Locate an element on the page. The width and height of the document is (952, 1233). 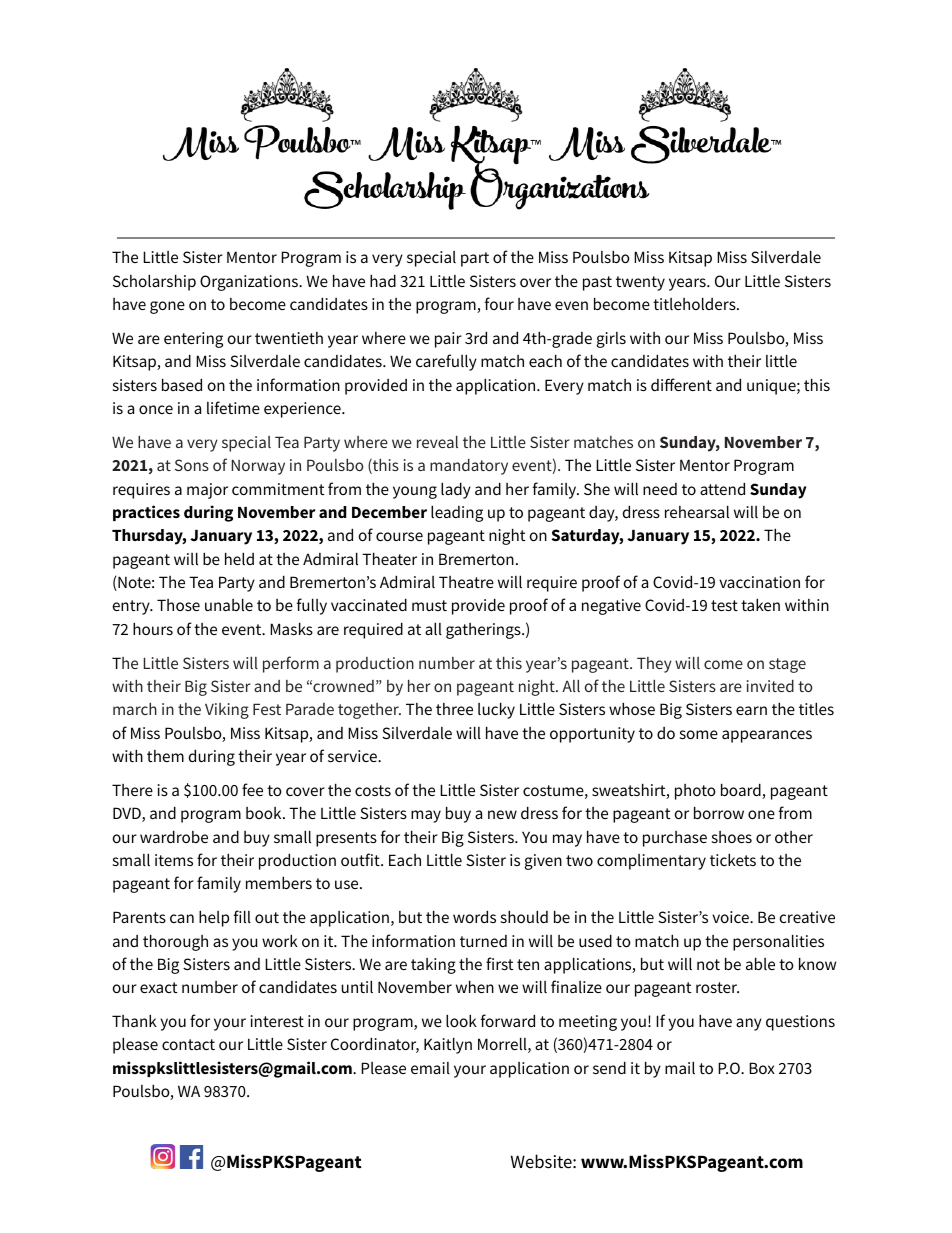
three is located at coordinates (454, 709).
